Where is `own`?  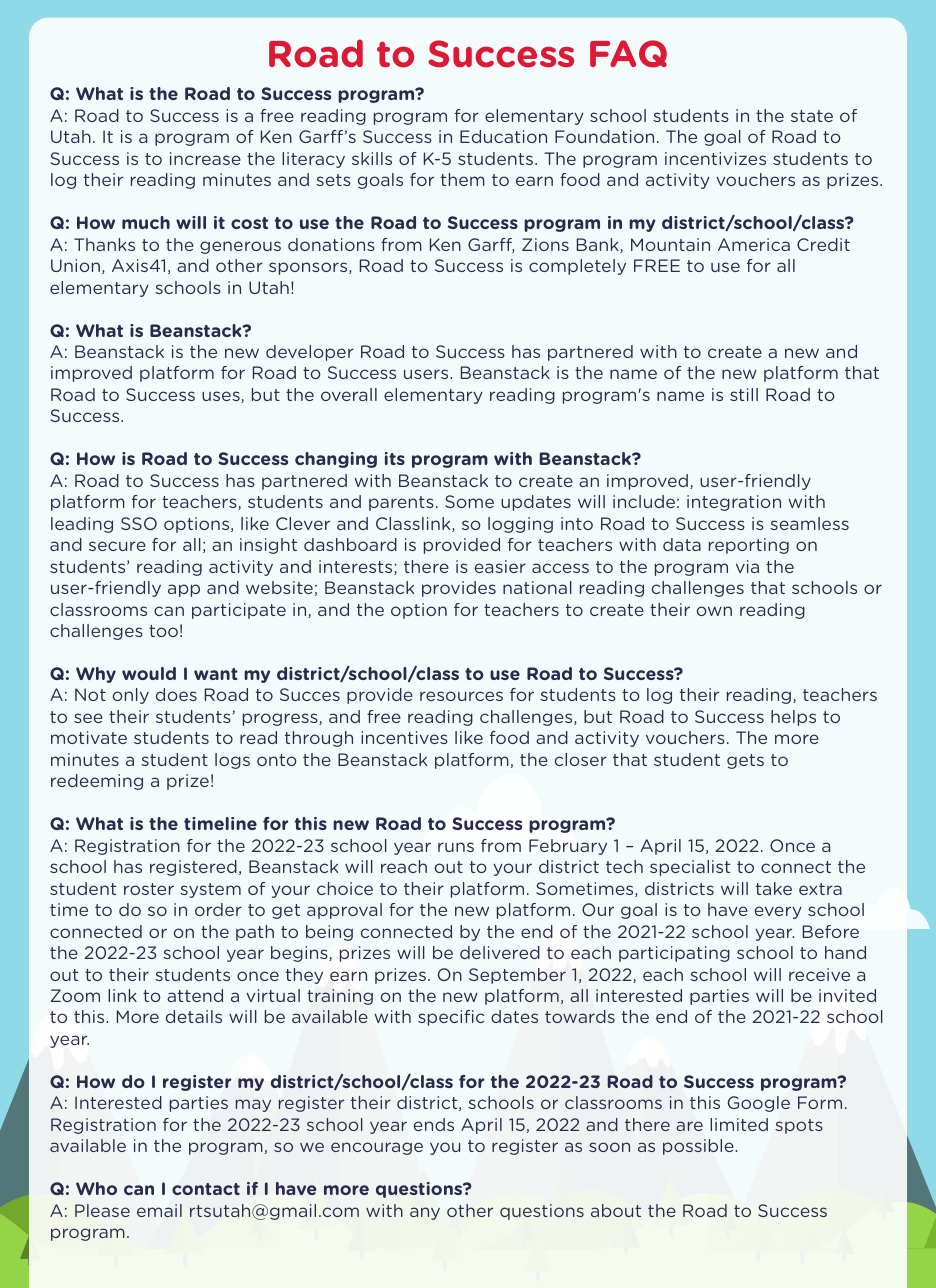
own is located at coordinates (714, 611).
